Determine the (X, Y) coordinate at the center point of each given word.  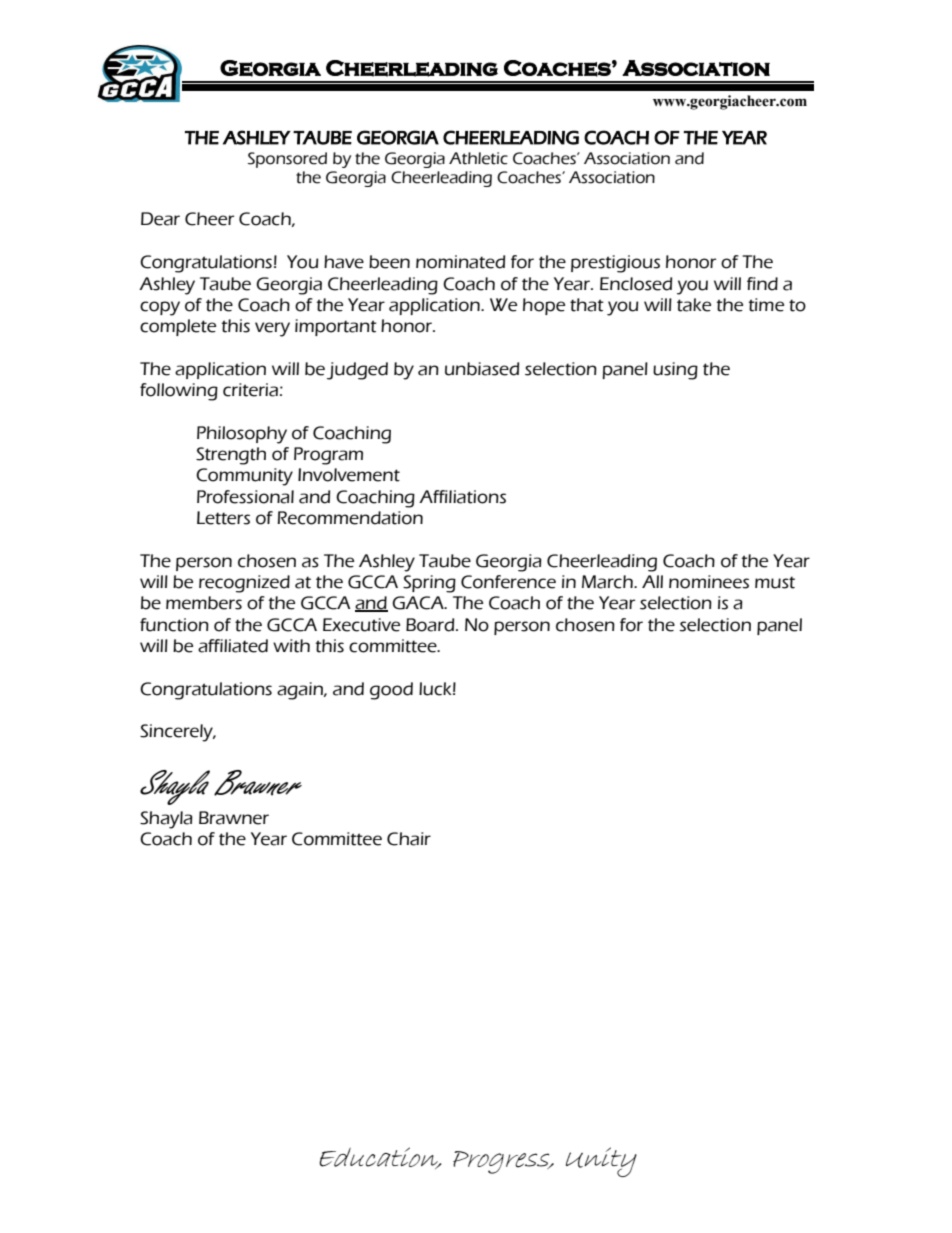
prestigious (615, 264)
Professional (245, 497)
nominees (709, 582)
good (391, 691)
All (652, 581)
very (272, 329)
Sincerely (178, 733)
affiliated (233, 646)
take (694, 305)
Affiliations (462, 497)
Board (431, 625)
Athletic (478, 158)
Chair (409, 839)
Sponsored (287, 160)
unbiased (482, 369)
